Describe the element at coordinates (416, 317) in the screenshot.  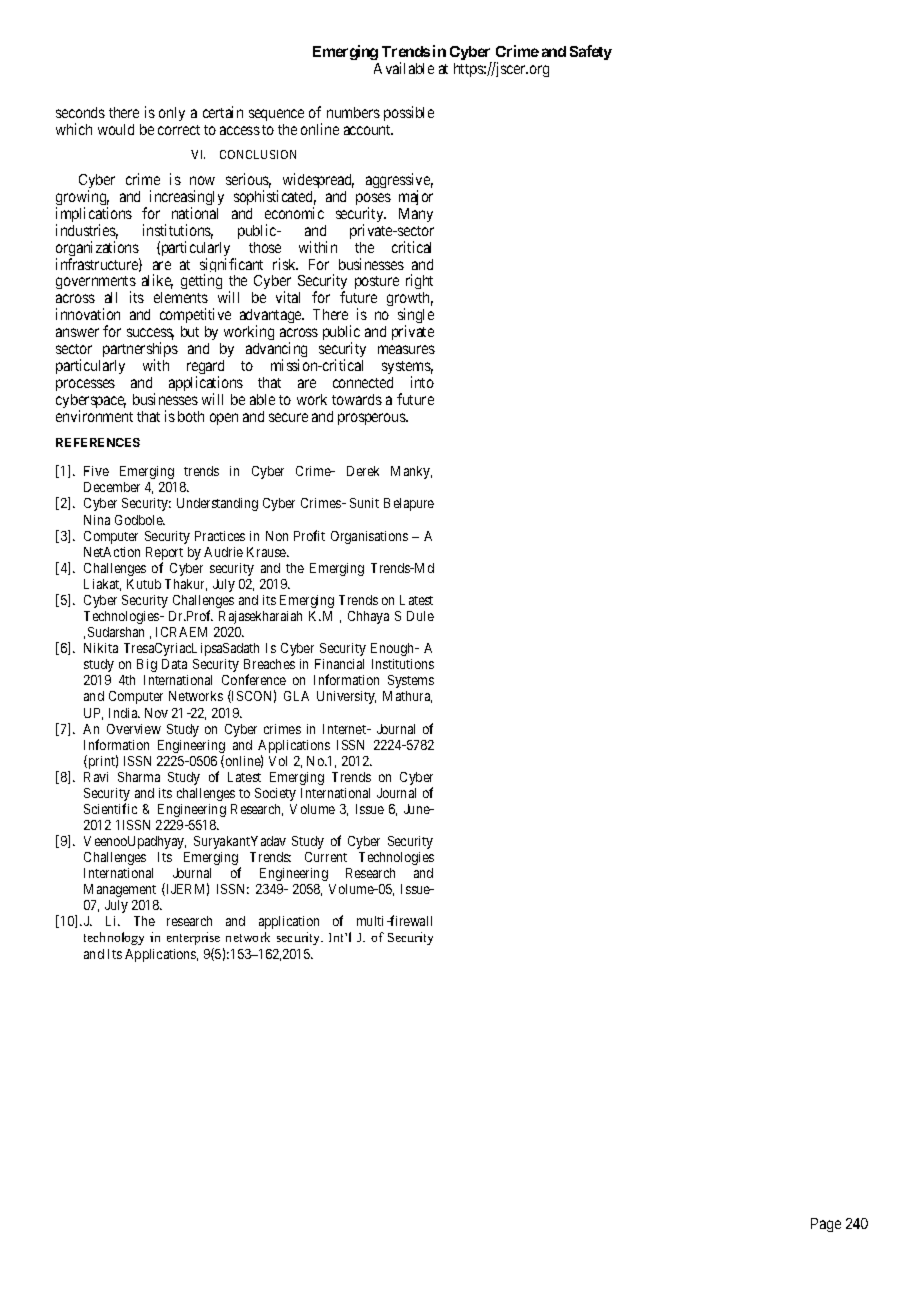
I see `single` at that location.
